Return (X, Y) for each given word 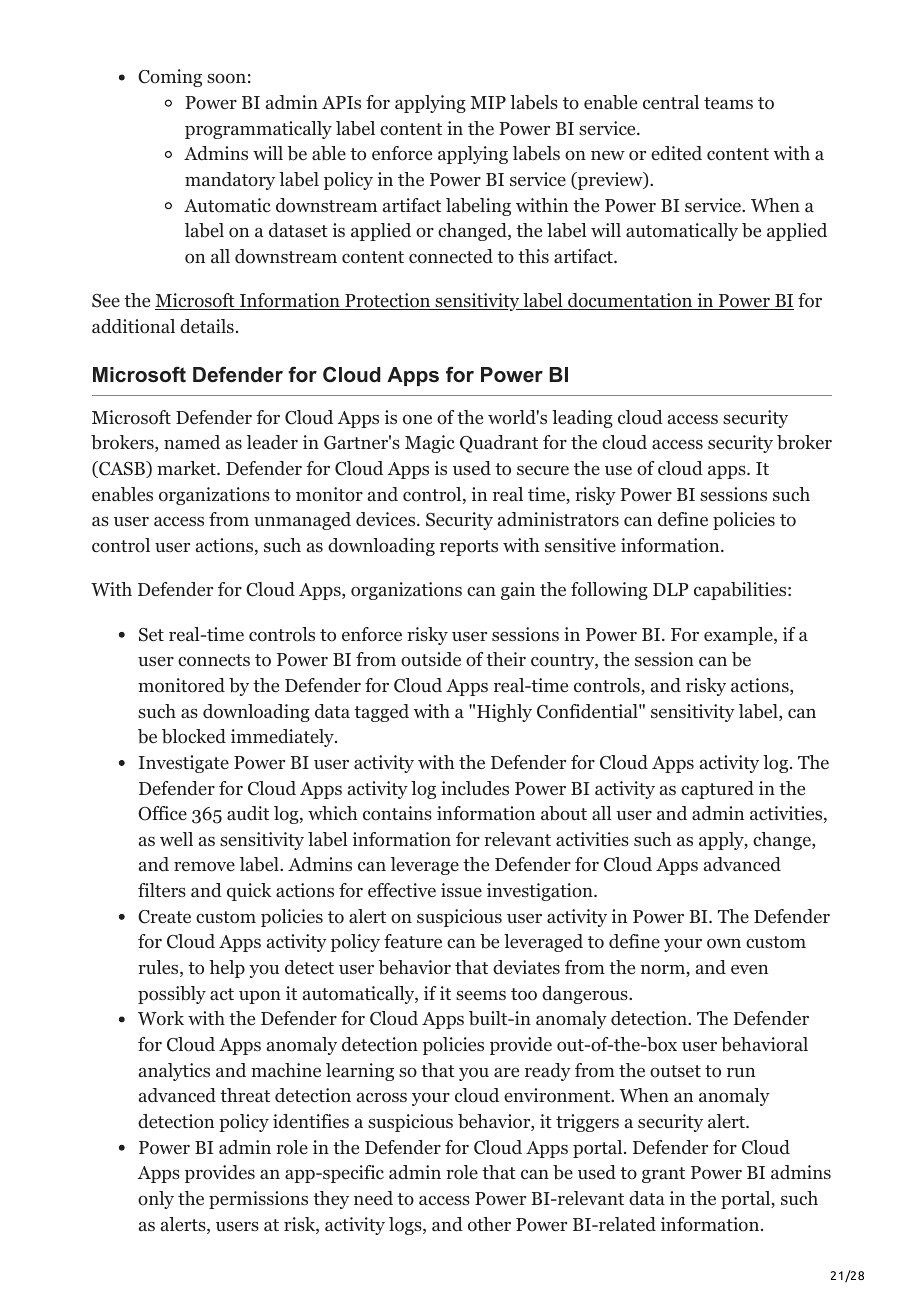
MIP (488, 102)
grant (663, 1175)
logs (406, 1226)
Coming (170, 78)
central (671, 102)
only (156, 1200)
